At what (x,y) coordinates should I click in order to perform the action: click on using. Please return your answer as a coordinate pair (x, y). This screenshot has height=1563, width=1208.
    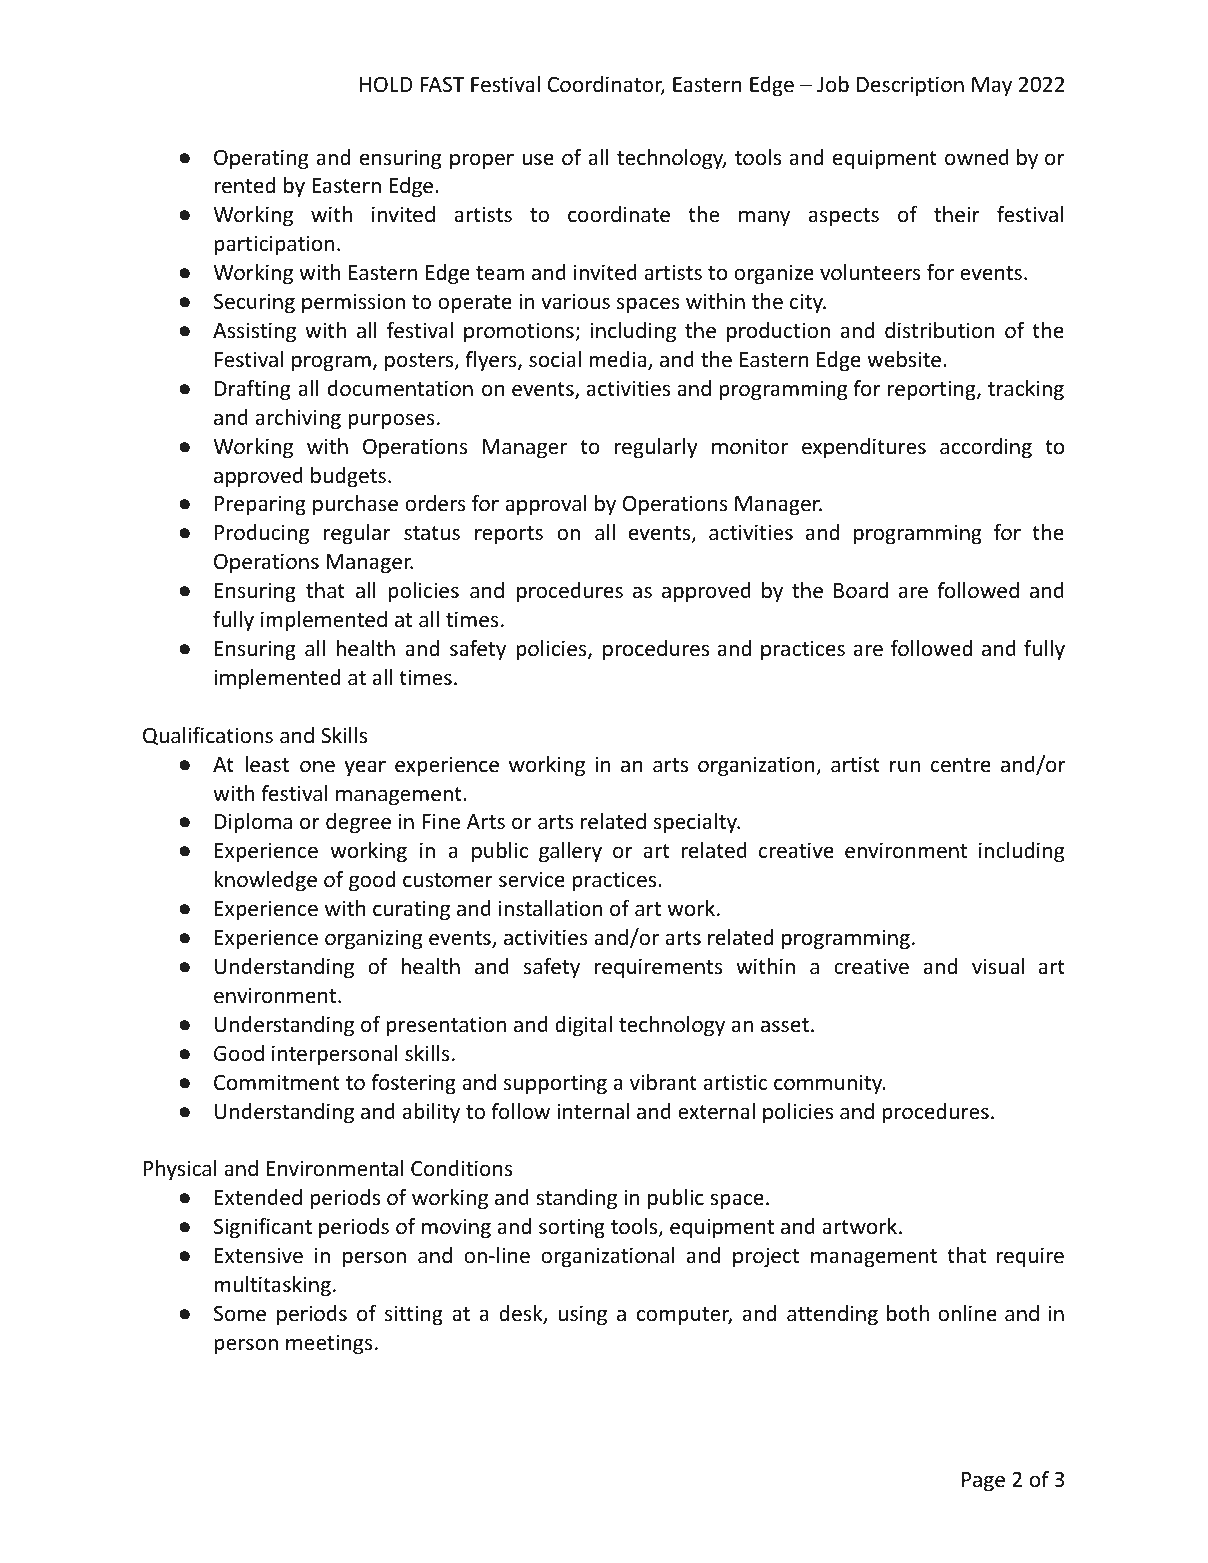
    Looking at the image, I should click on (582, 1315).
